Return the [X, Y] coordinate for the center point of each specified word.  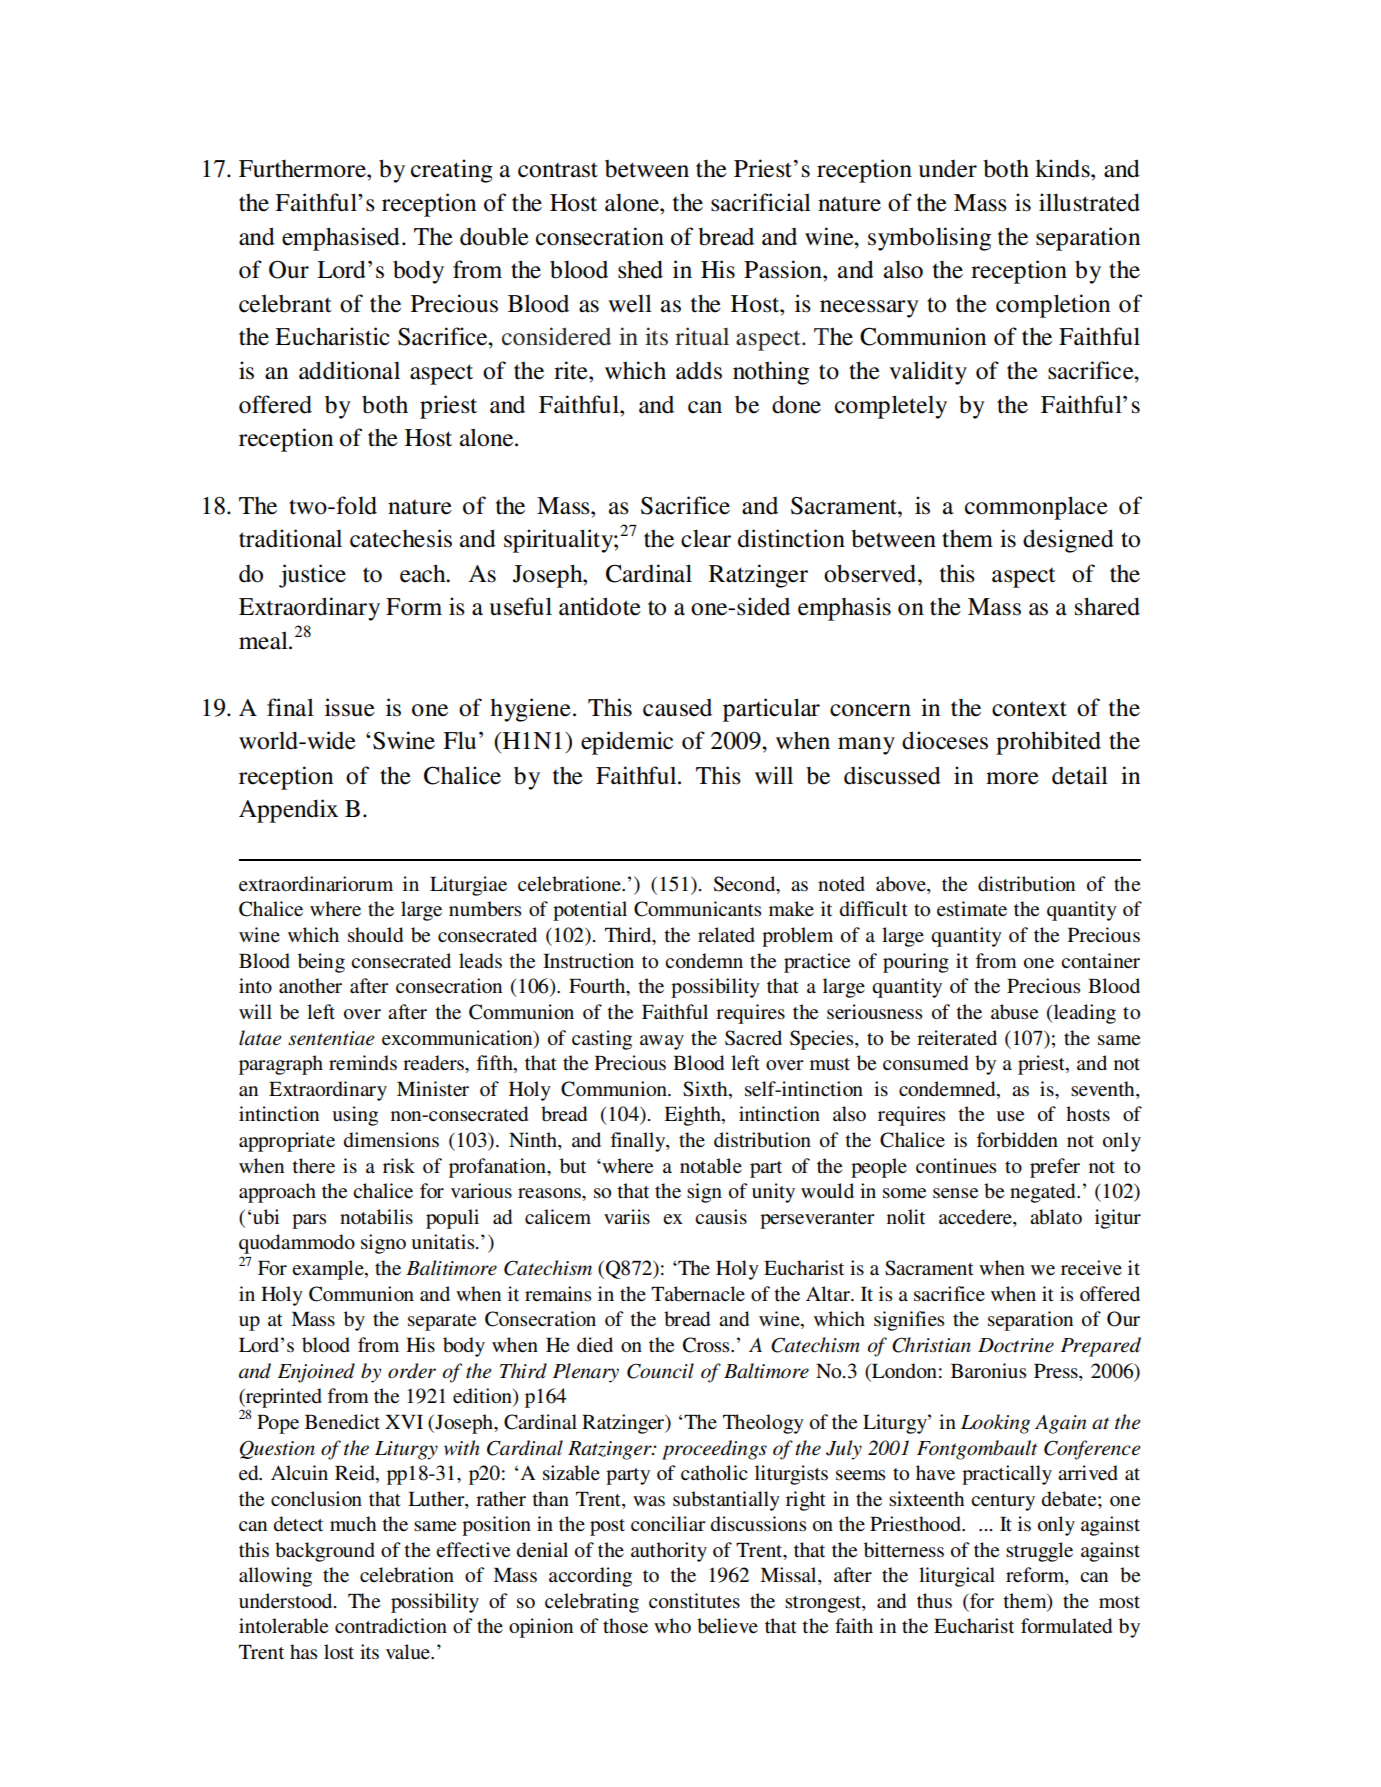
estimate [972, 909]
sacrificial [761, 202]
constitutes [694, 1601]
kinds [1063, 168]
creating [452, 171]
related [726, 935]
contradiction [391, 1626]
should [375, 935]
